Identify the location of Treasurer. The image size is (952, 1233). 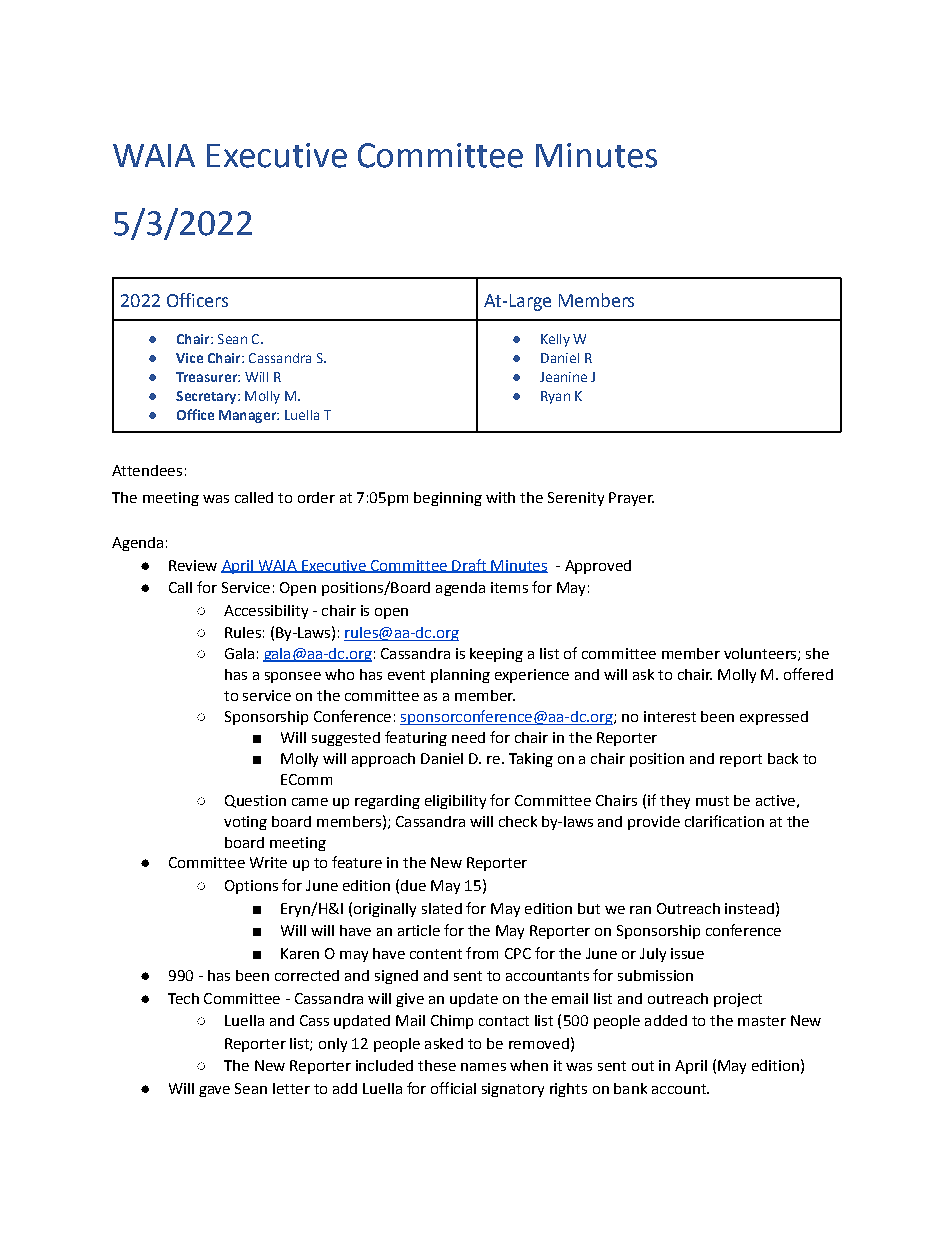
(207, 377).
